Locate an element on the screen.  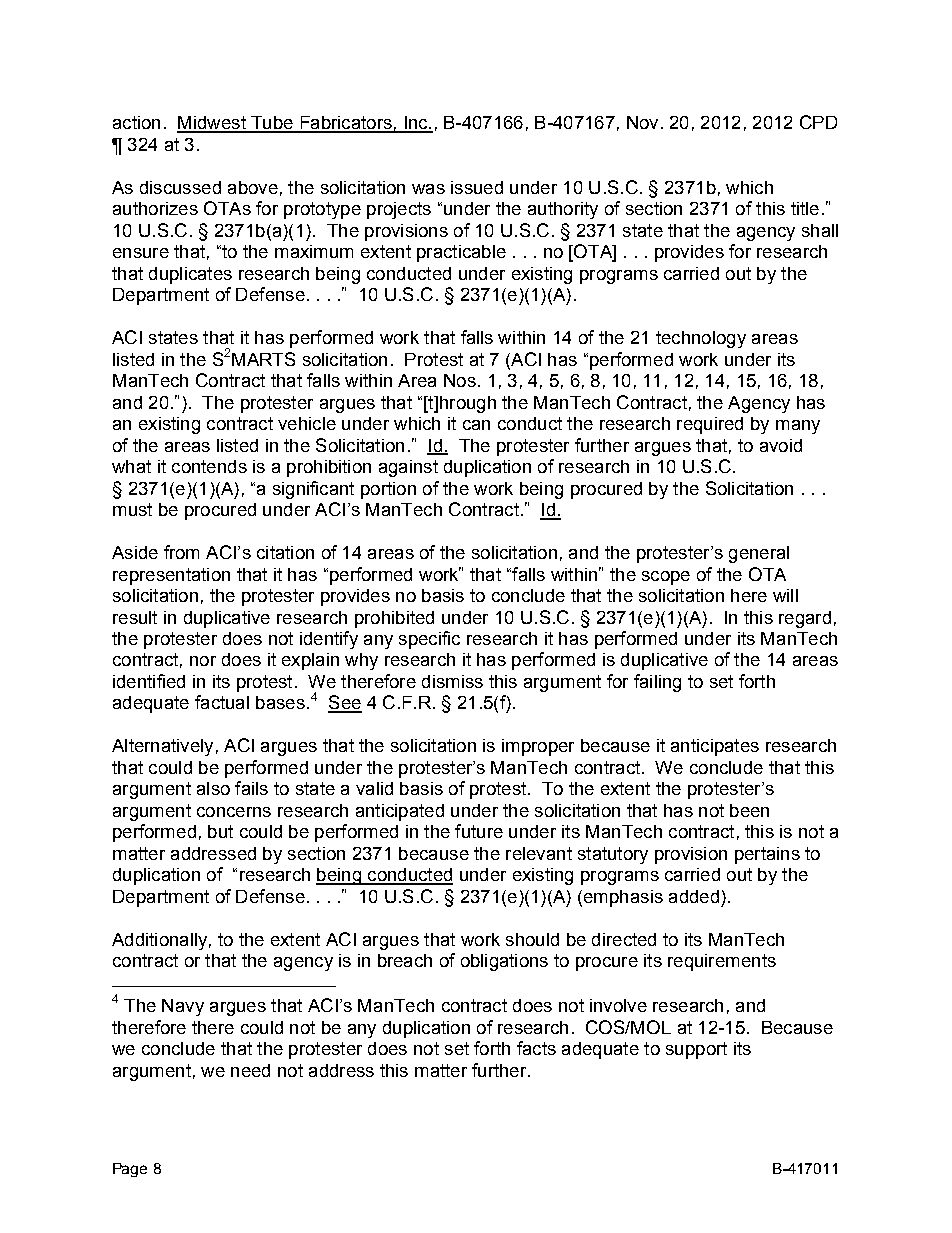
Page is located at coordinates (130, 1170).
